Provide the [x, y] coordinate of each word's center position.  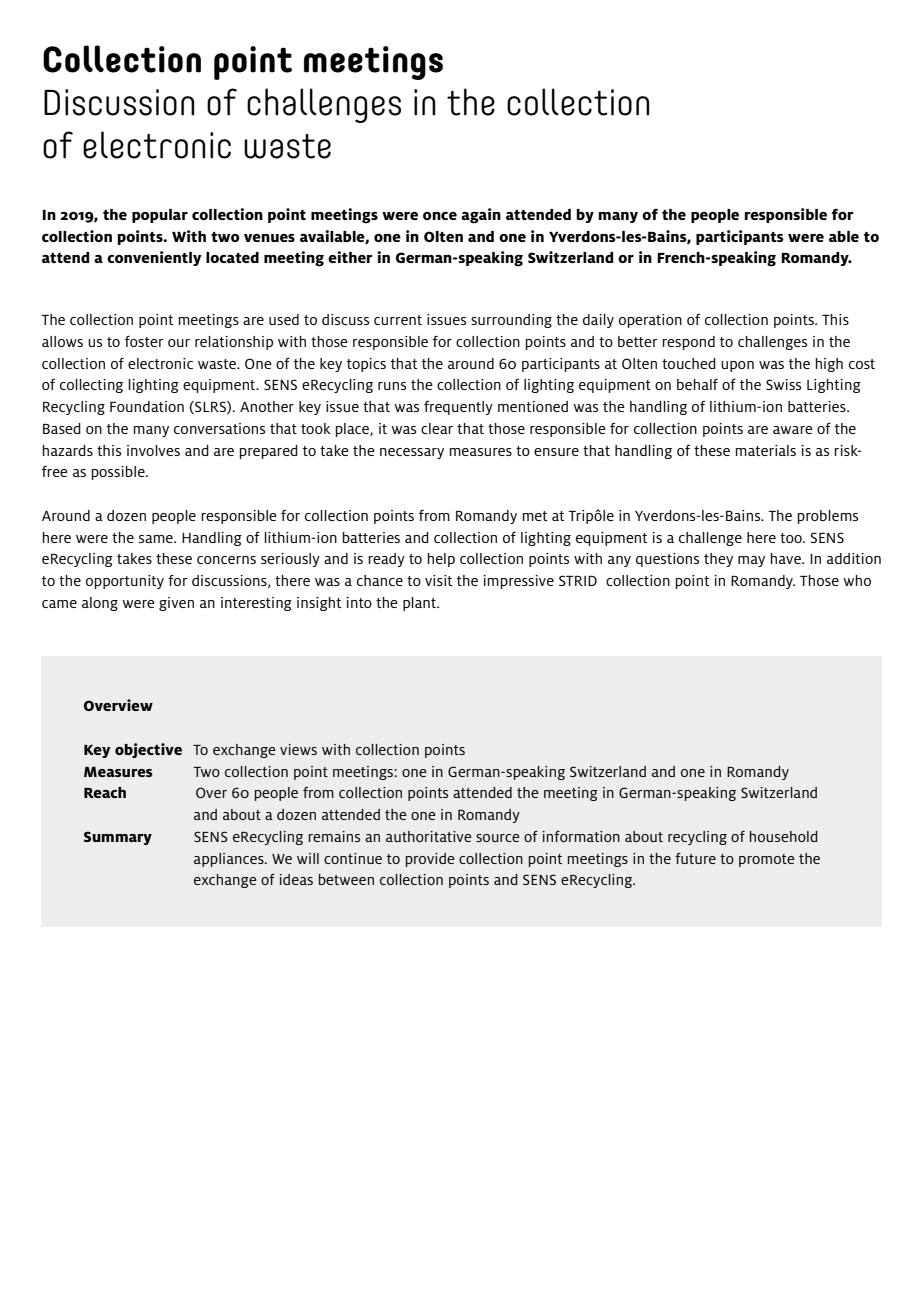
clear [437, 428]
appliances [230, 860]
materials [766, 450]
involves [153, 450]
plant [420, 604]
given [176, 604]
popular [160, 216]
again [481, 216]
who [857, 580]
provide [430, 860]
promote [767, 860]
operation [650, 321]
